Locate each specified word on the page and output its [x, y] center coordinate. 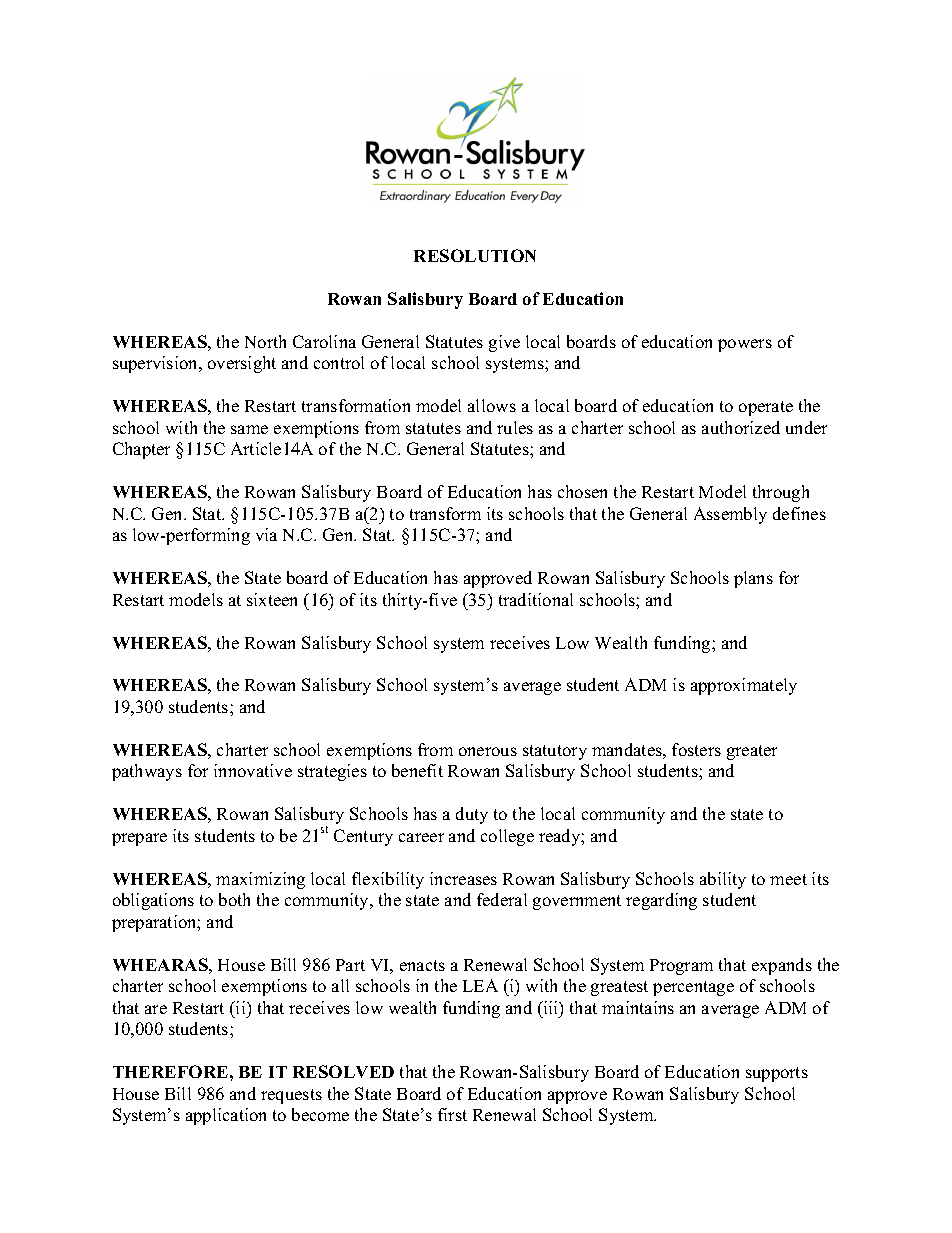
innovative [253, 770]
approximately [744, 686]
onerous [488, 751]
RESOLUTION [475, 255]
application [226, 1116]
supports [777, 1074]
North [265, 341]
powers [745, 345]
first [452, 1114]
